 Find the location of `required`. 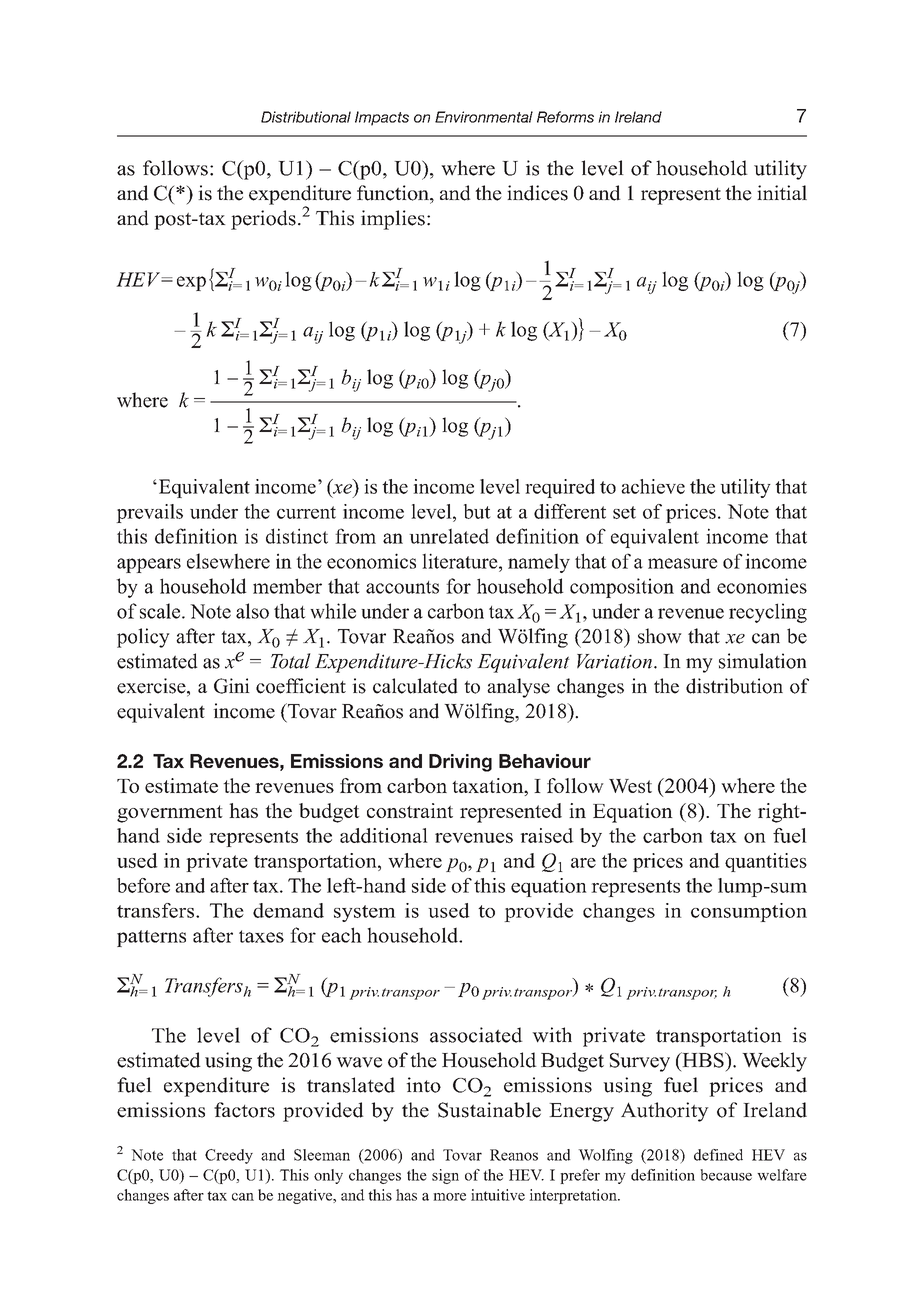

required is located at coordinates (560, 488).
